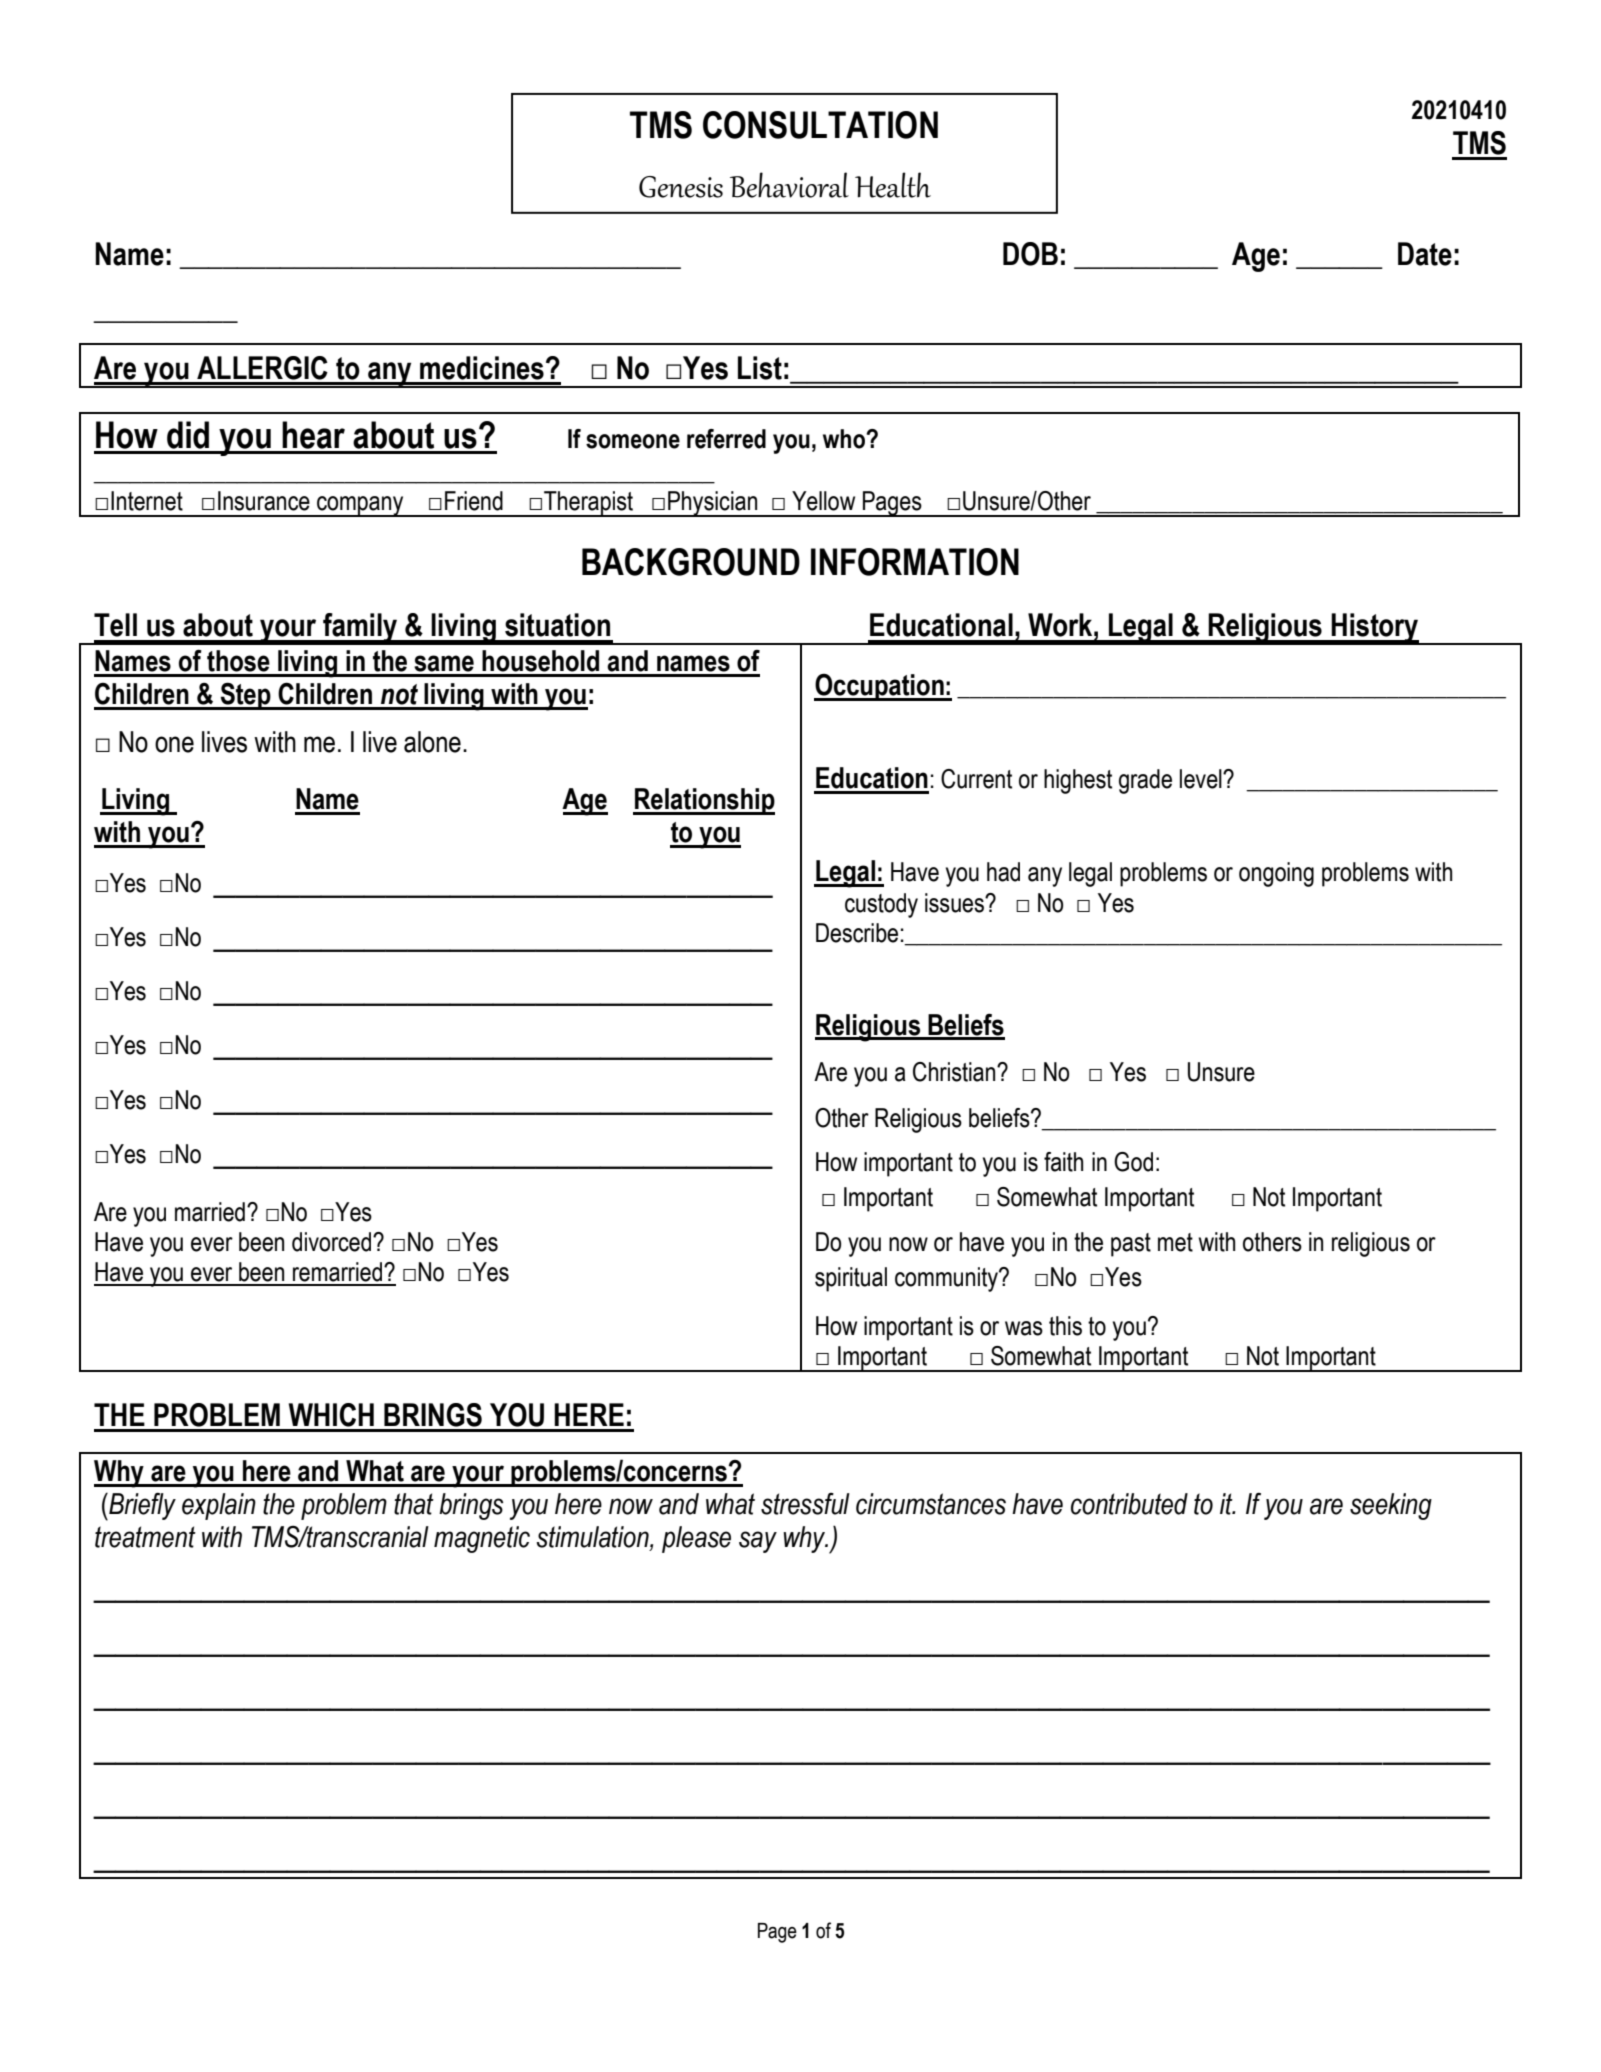 The height and width of the screenshot is (2072, 1601). Describe the element at coordinates (1375, 629) in the screenshot. I see `History` at that location.
